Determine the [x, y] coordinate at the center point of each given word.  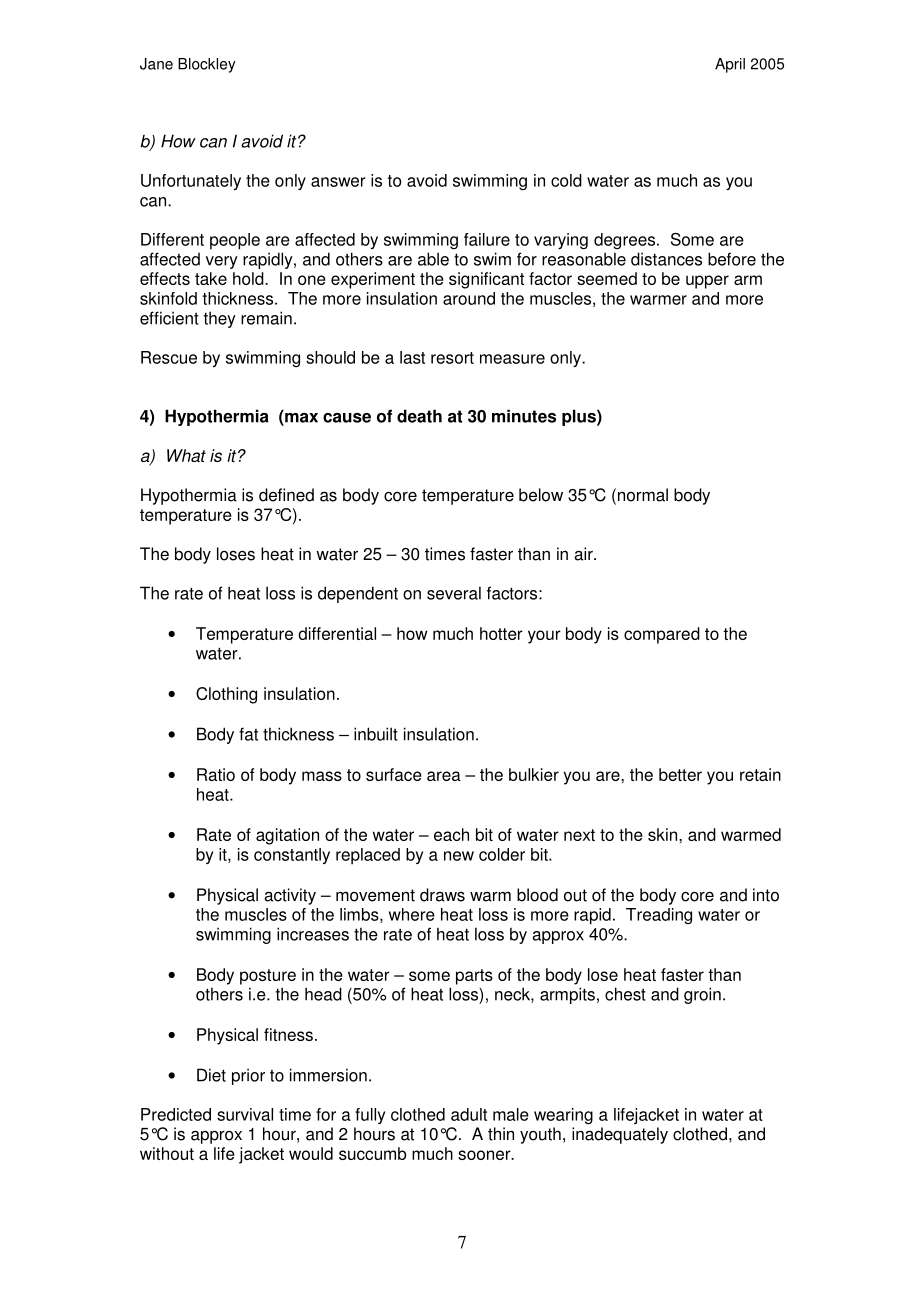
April [730, 65]
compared [662, 635]
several [454, 593]
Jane [156, 64]
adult [469, 1114]
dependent [358, 594]
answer [338, 182]
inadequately [620, 1135]
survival [245, 1114]
